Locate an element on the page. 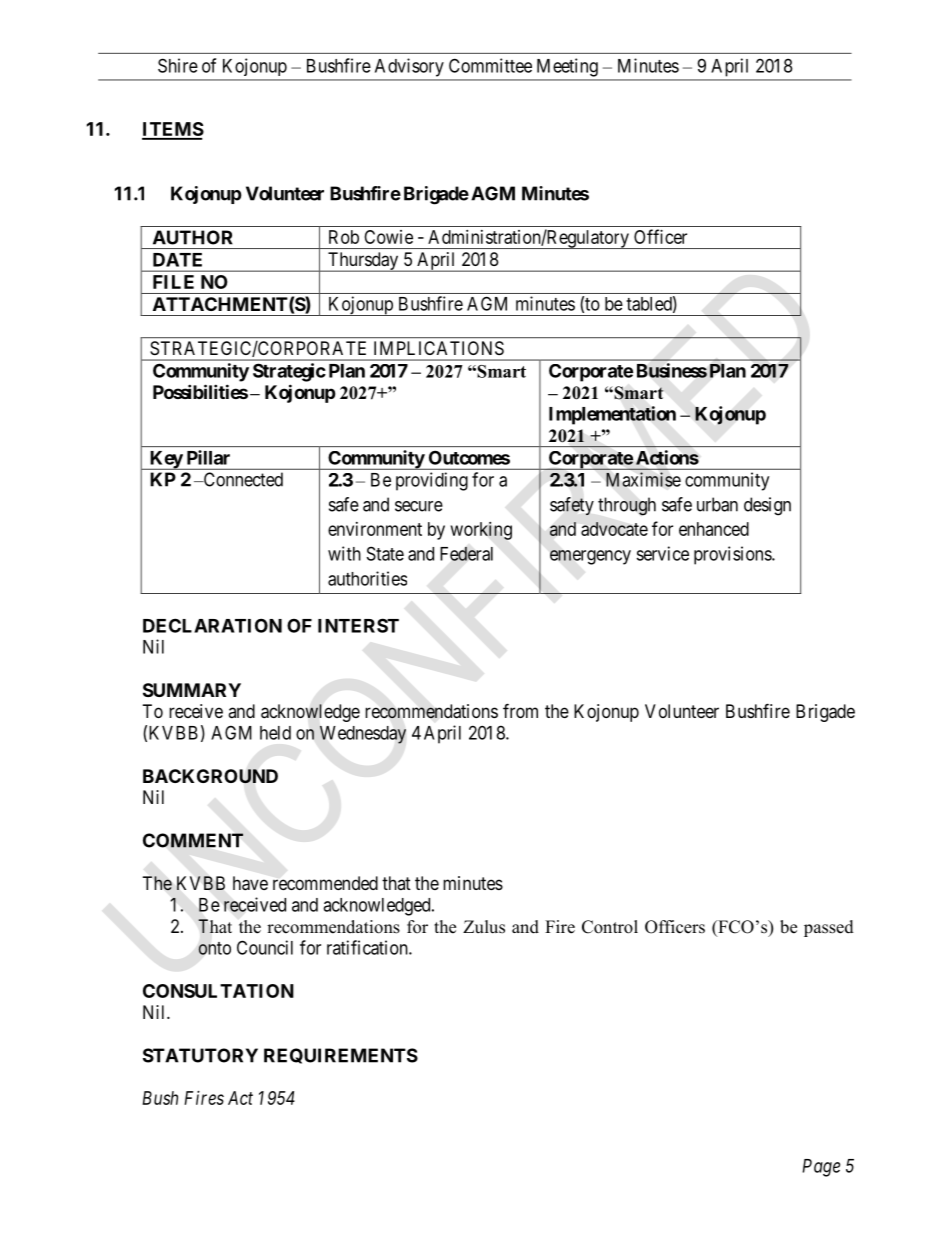 The image size is (952, 1233). BACKGROUND is located at coordinates (210, 776).
